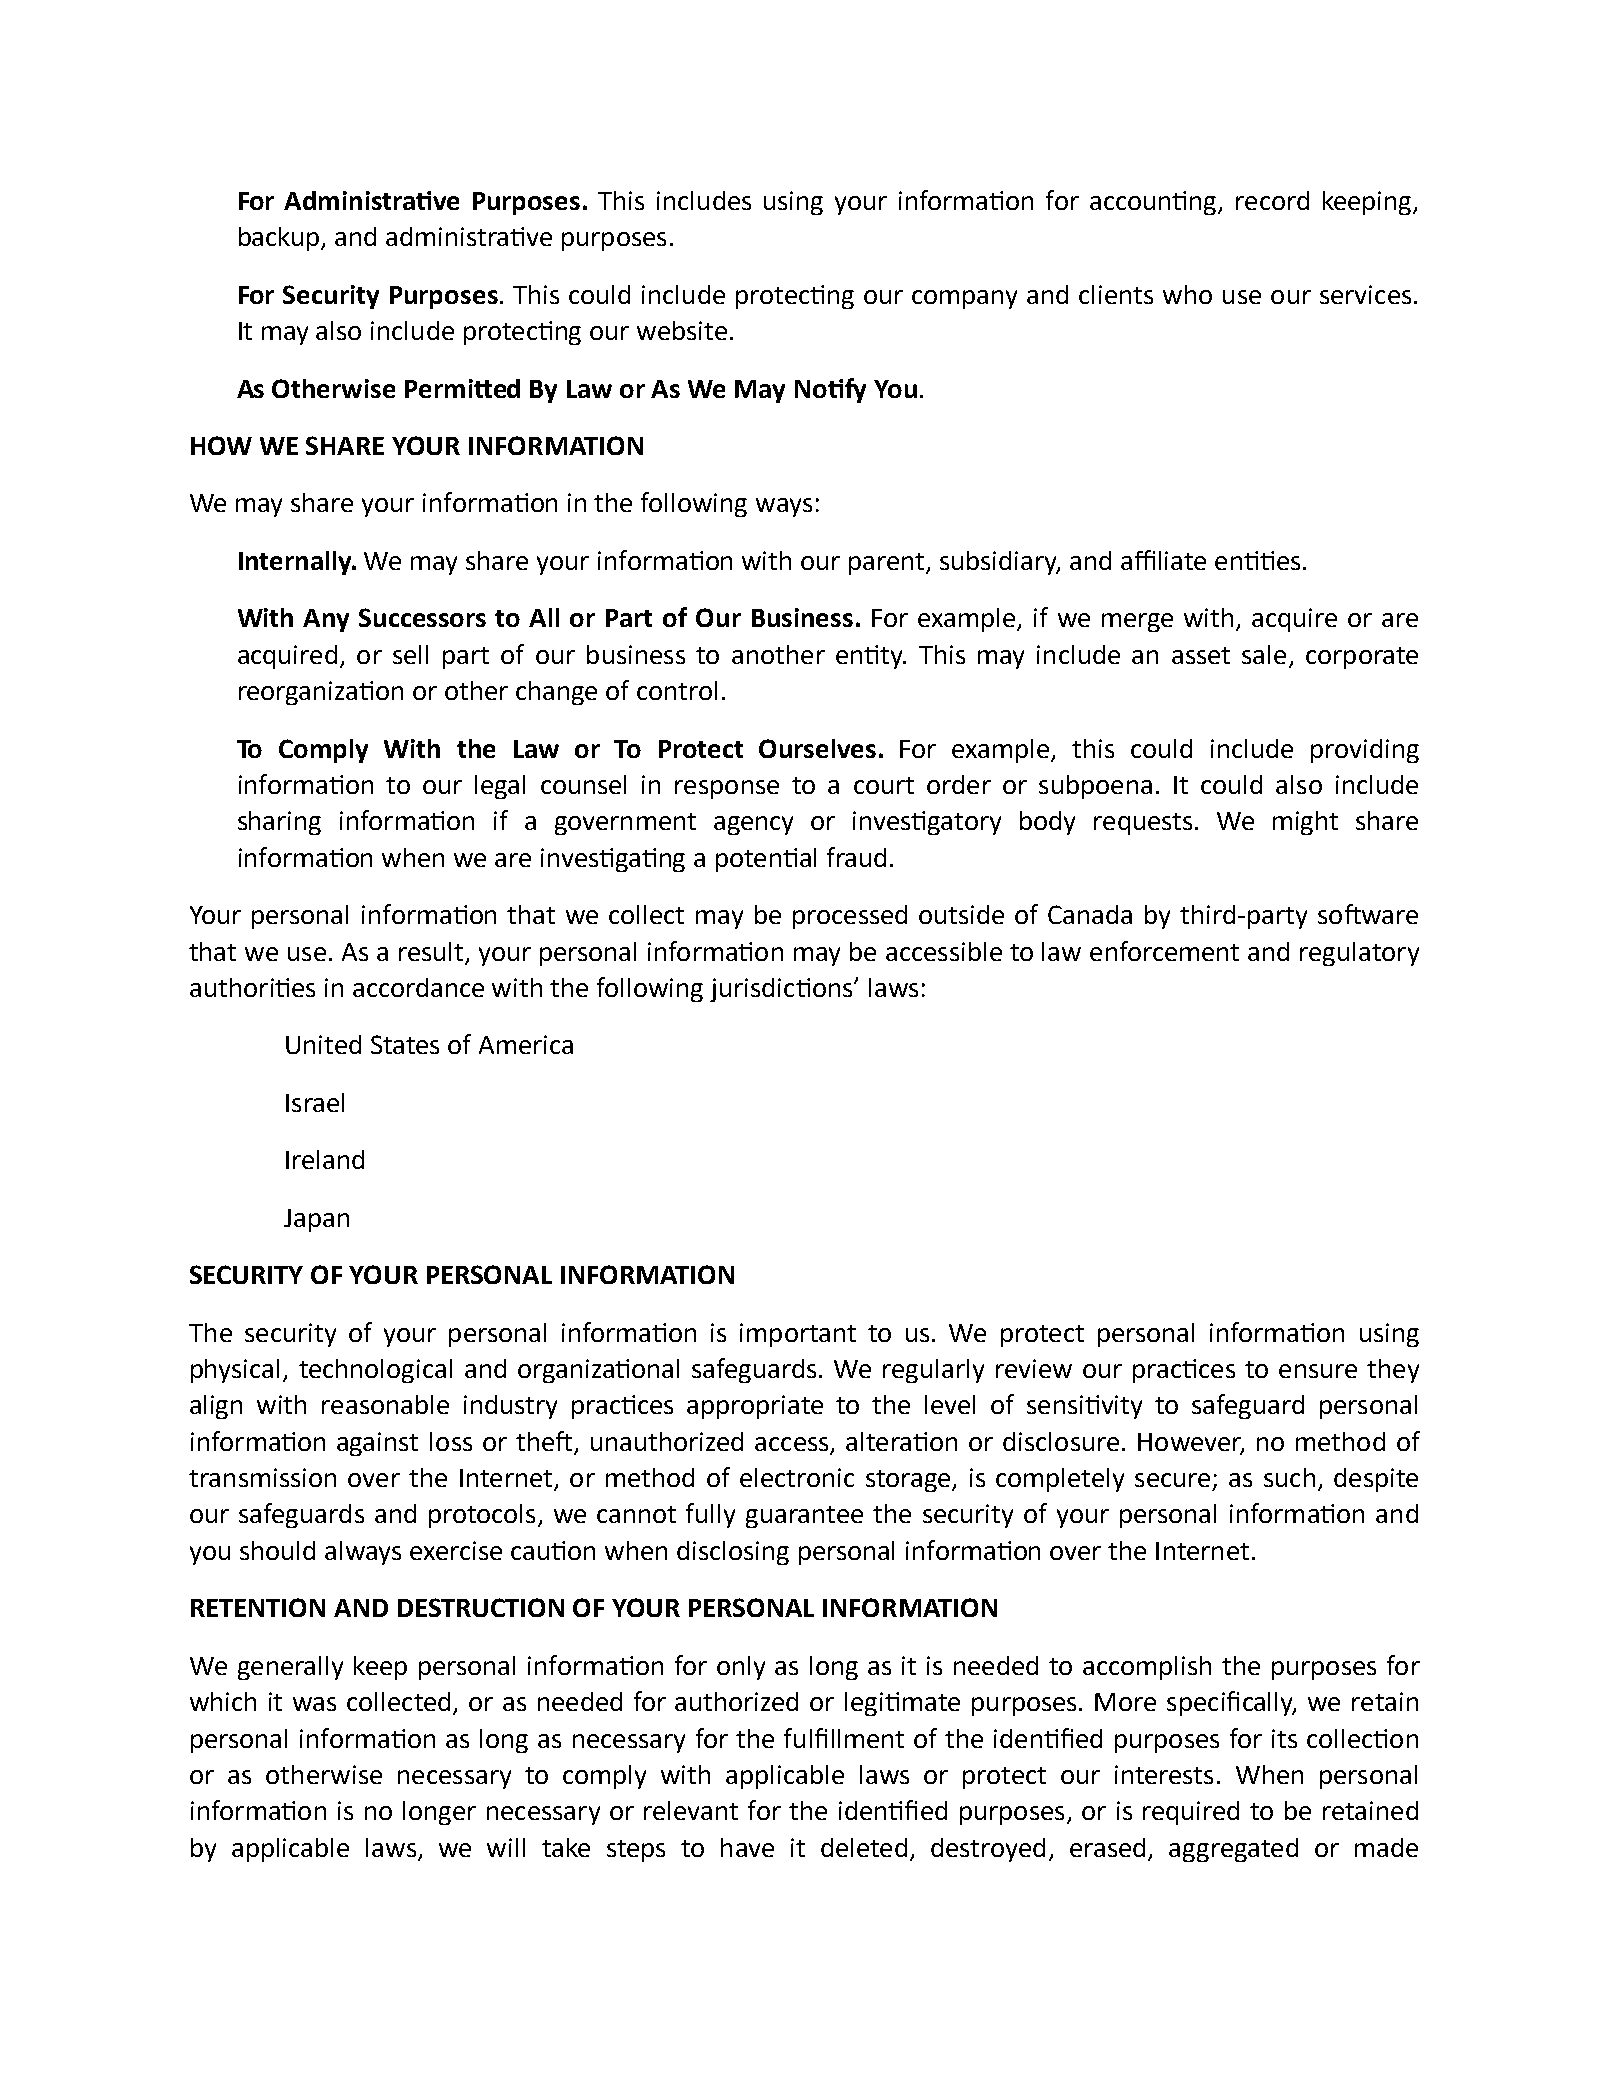 This page has width=1609, height=2083. What do you see at coordinates (1164, 951) in the page?
I see `enforcement` at bounding box center [1164, 951].
